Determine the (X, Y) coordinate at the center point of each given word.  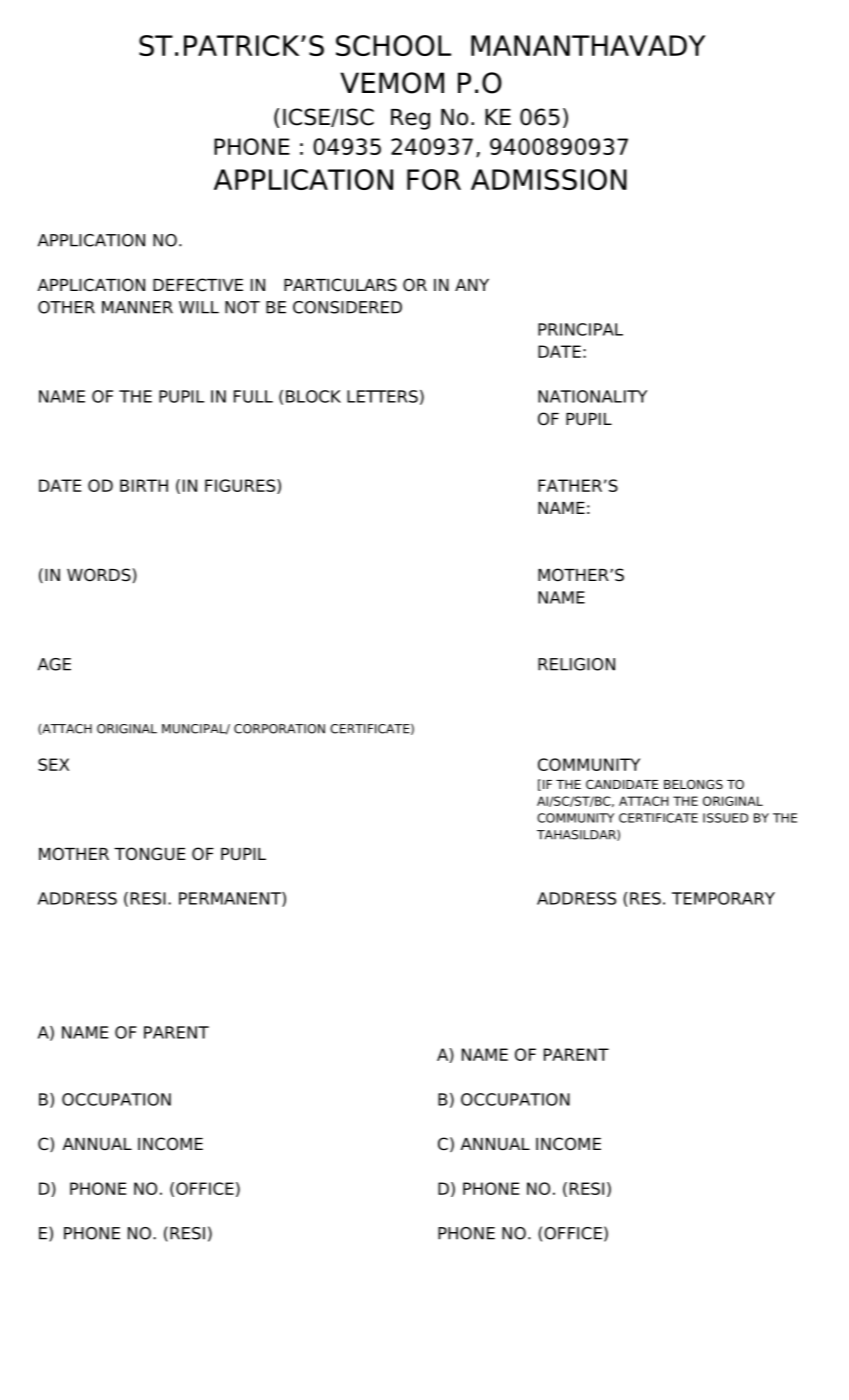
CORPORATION (279, 729)
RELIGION (576, 664)
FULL (253, 396)
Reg (410, 119)
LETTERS (382, 396)
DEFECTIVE (198, 285)
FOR (434, 179)
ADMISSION (549, 179)
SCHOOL (393, 45)
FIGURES (241, 486)
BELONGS (693, 784)
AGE (54, 664)
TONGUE (150, 854)
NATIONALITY (592, 396)
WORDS (99, 575)
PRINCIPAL (580, 329)
